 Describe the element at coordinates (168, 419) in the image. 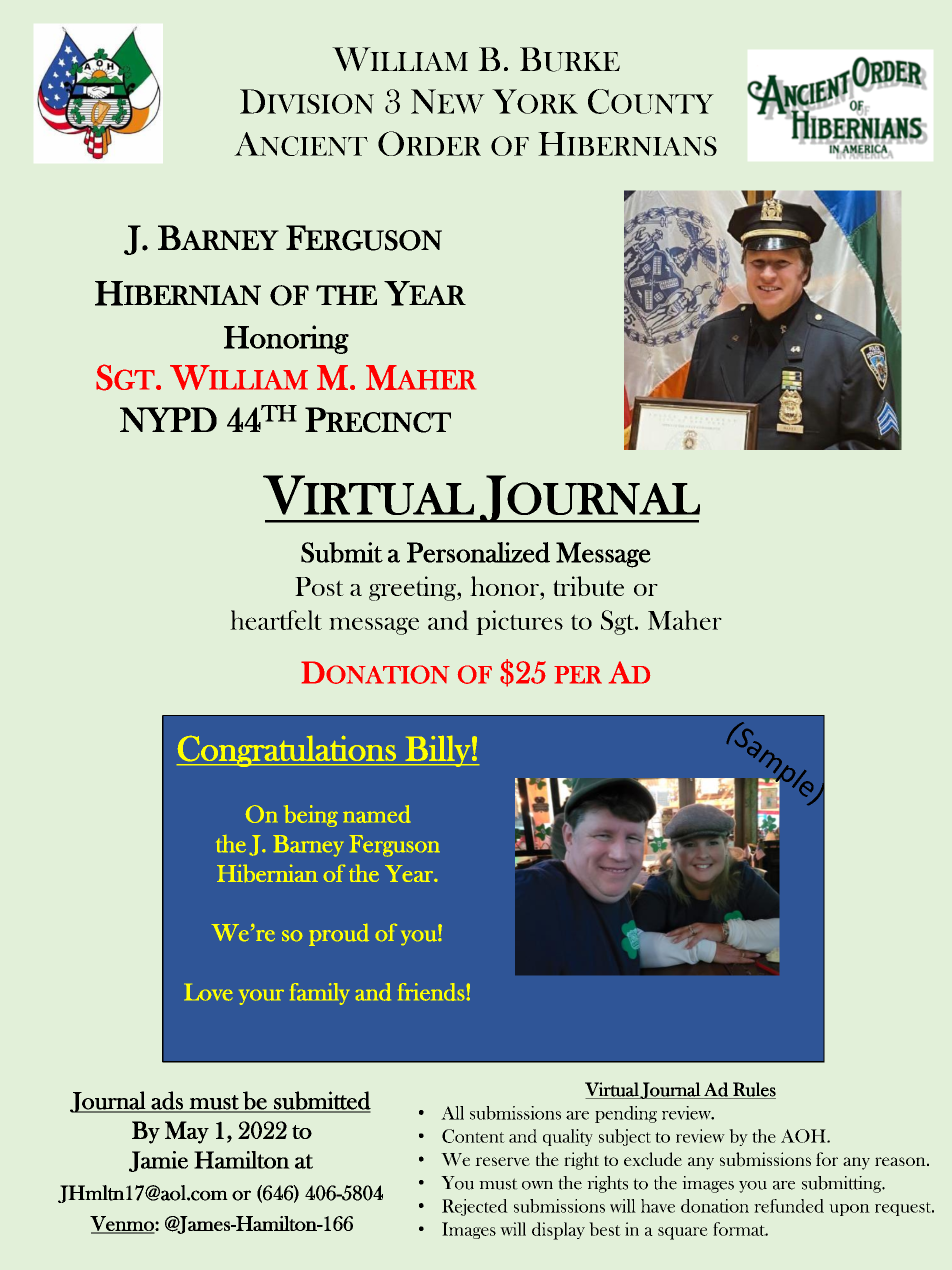

I see `NYPD` at that location.
